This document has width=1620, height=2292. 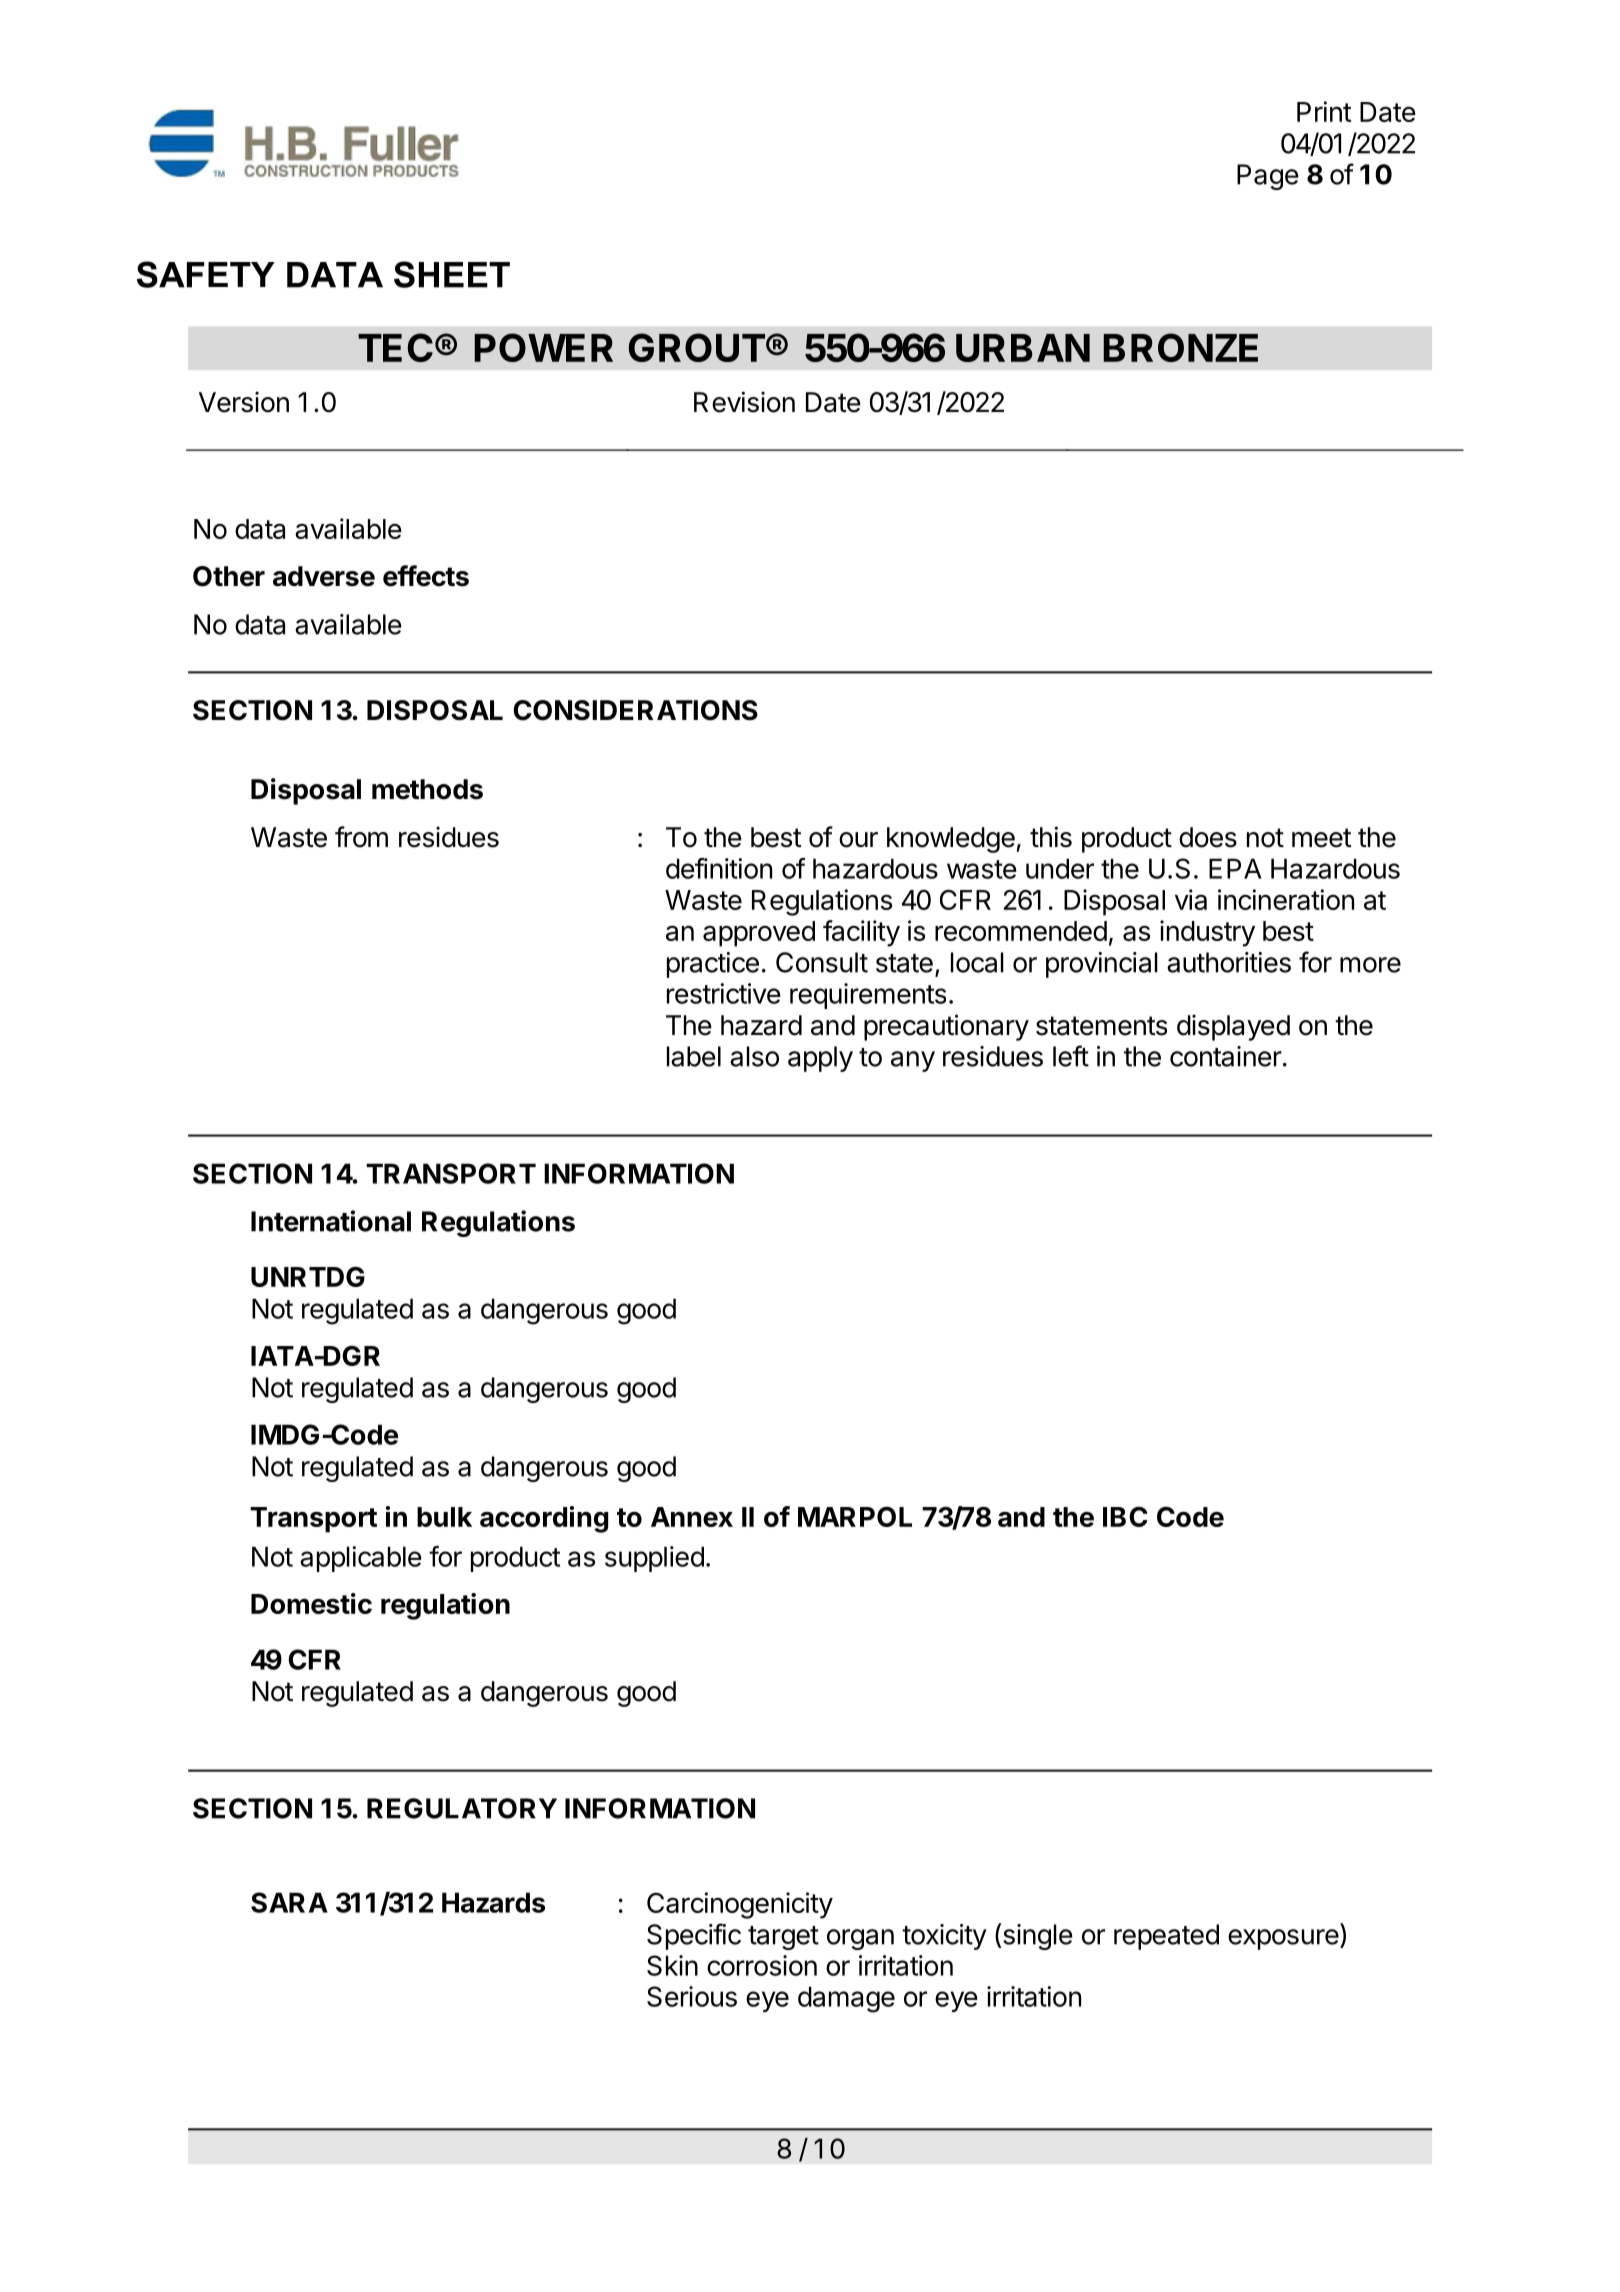 I want to click on methods, so click(x=427, y=789).
